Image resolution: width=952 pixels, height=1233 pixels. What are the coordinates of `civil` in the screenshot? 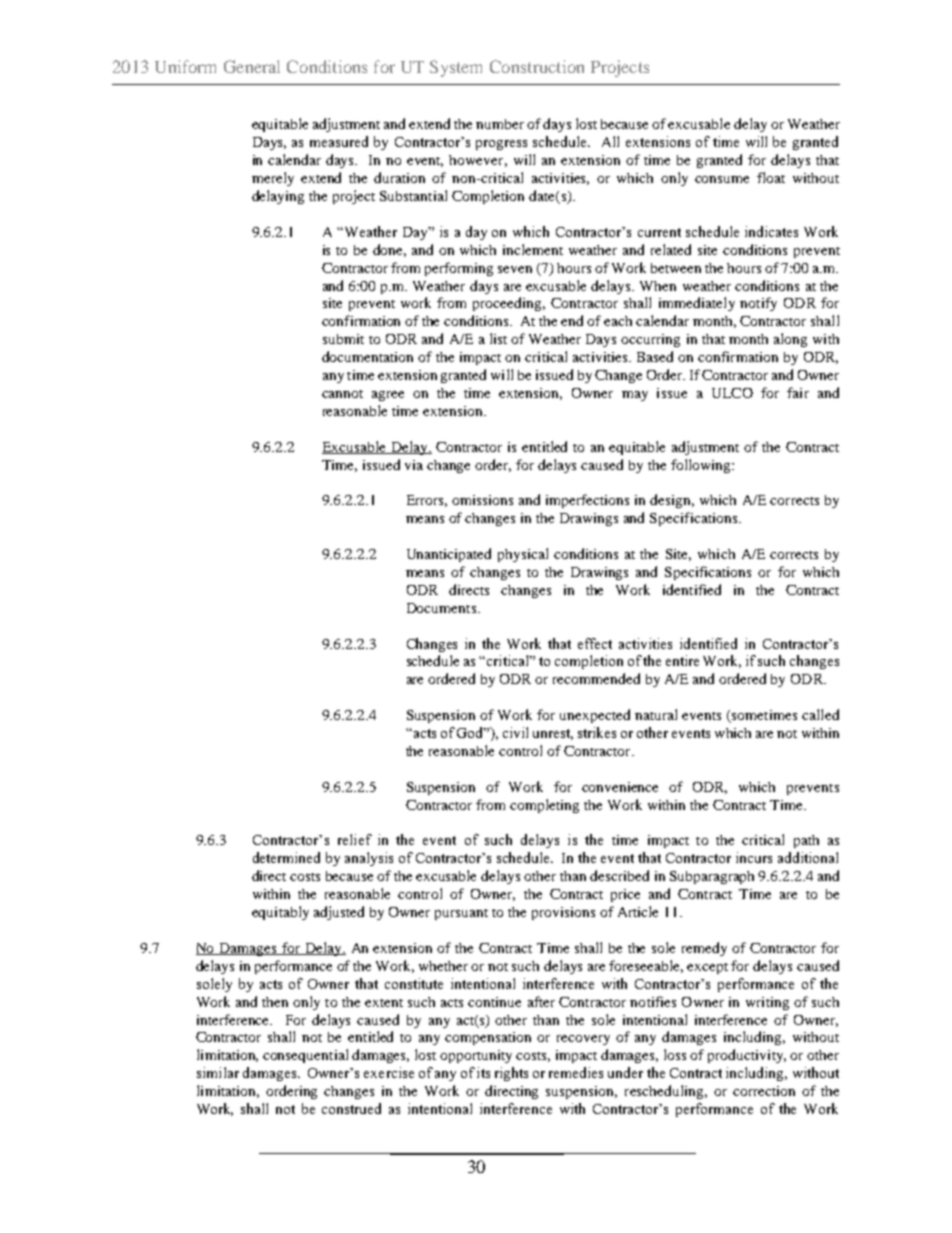 It's located at (515, 732).
